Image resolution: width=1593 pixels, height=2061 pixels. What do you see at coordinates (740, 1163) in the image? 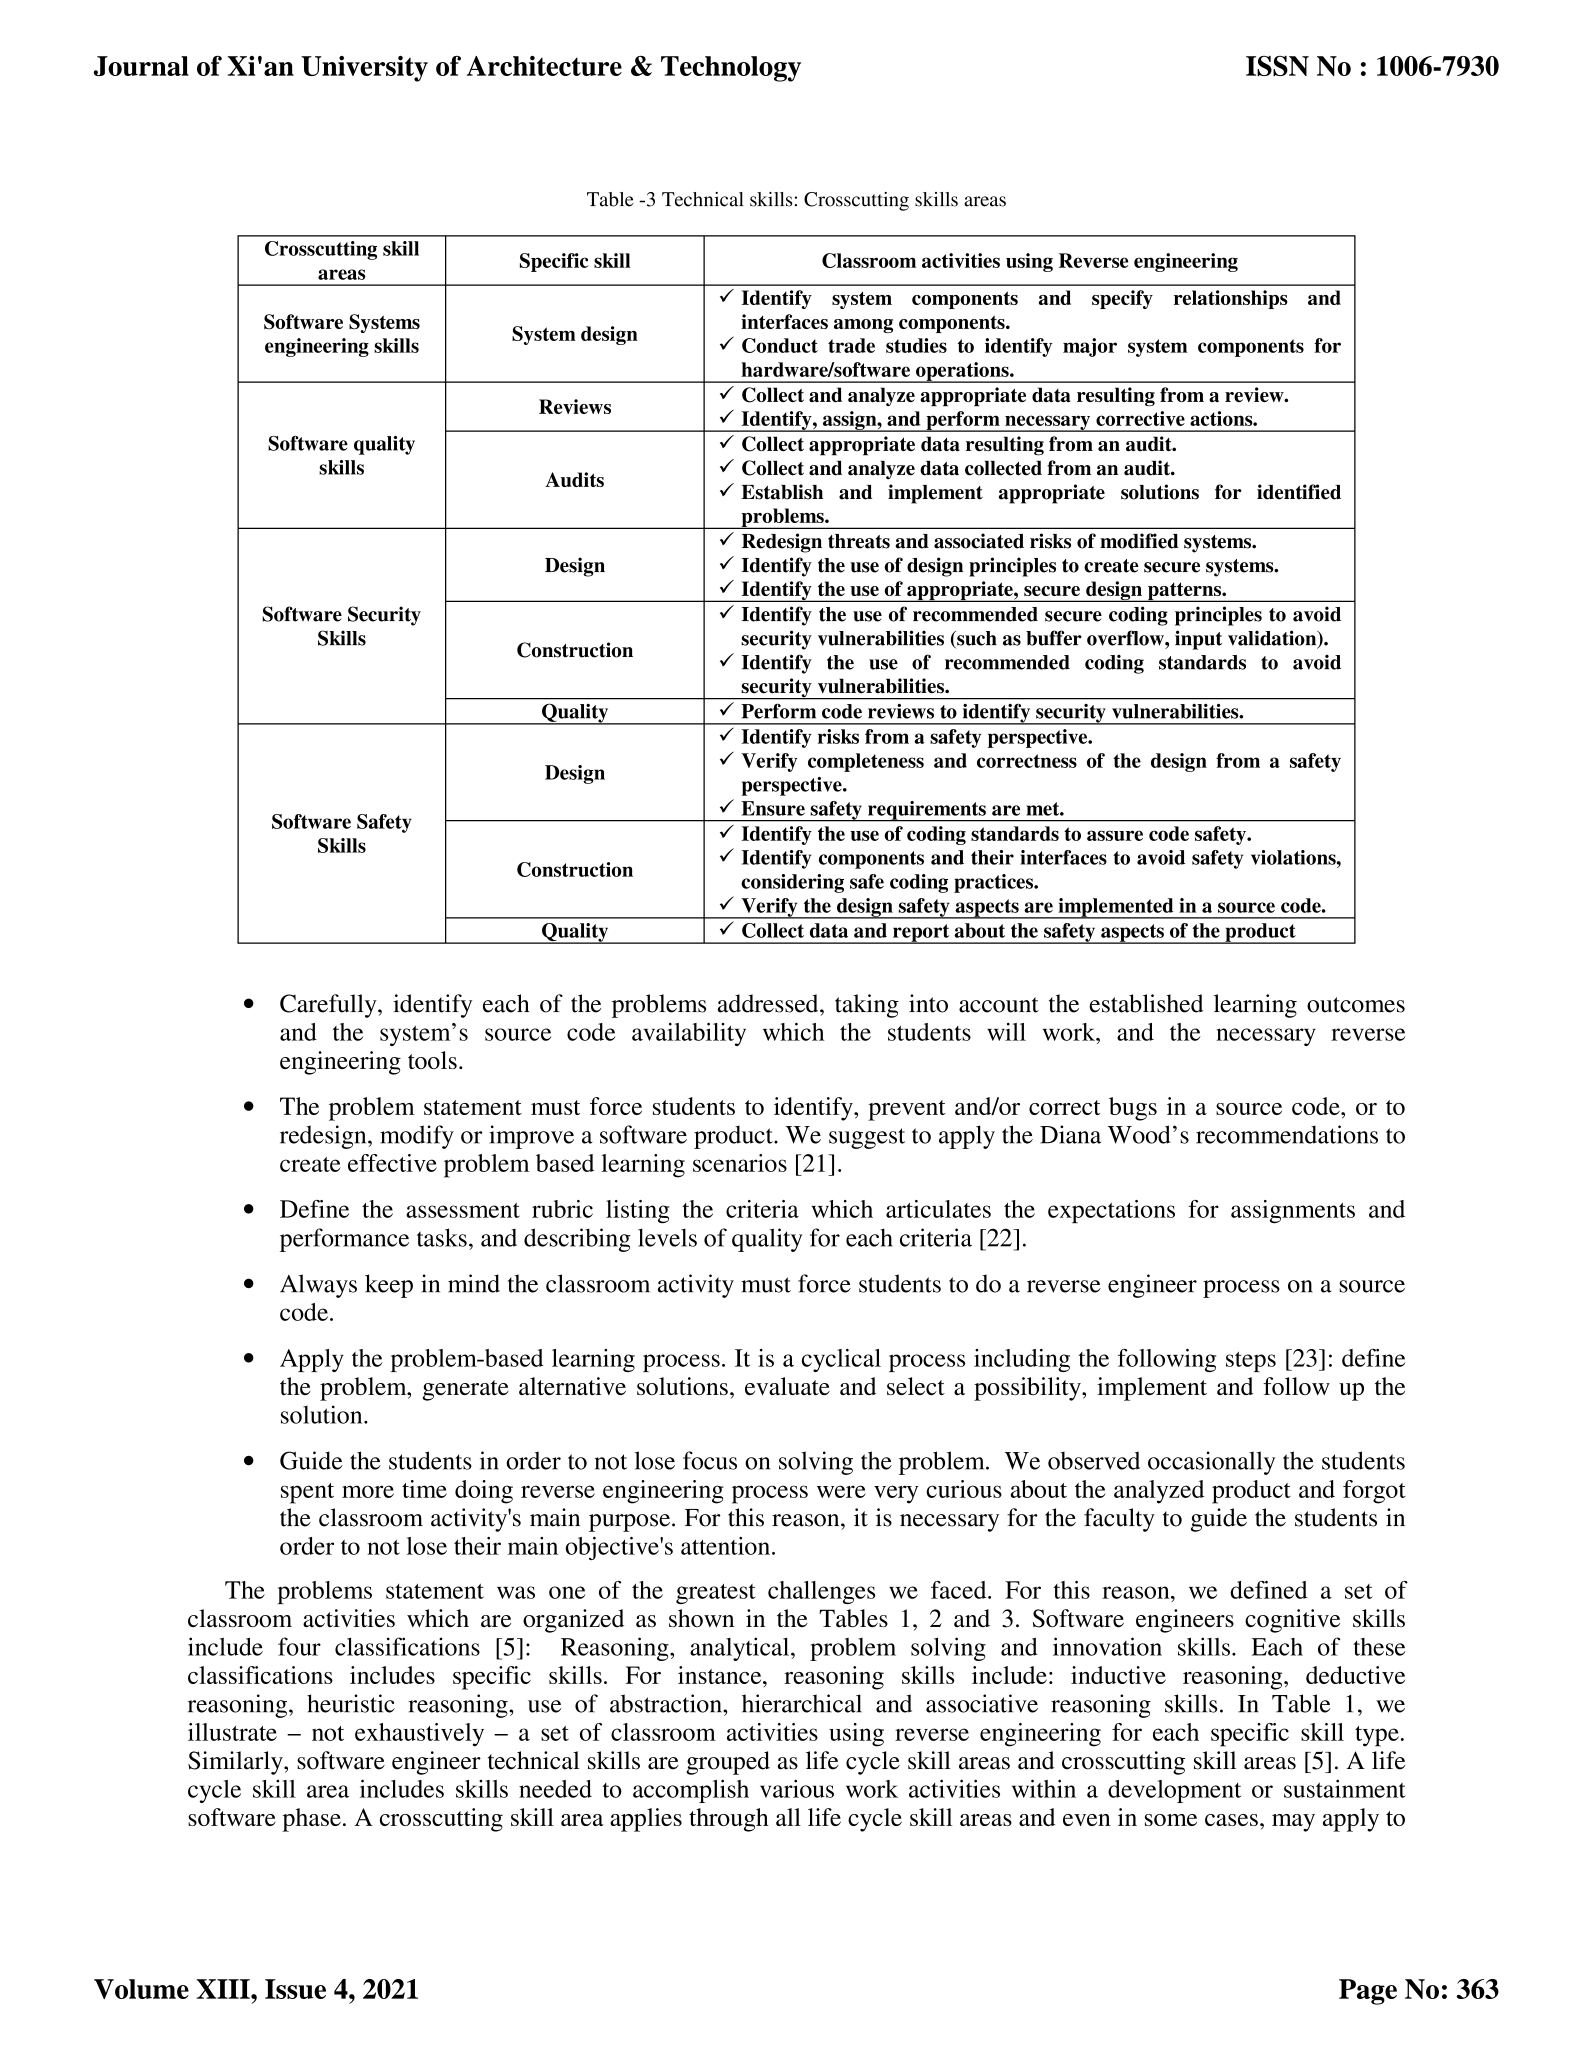
I see `scenarios` at bounding box center [740, 1163].
